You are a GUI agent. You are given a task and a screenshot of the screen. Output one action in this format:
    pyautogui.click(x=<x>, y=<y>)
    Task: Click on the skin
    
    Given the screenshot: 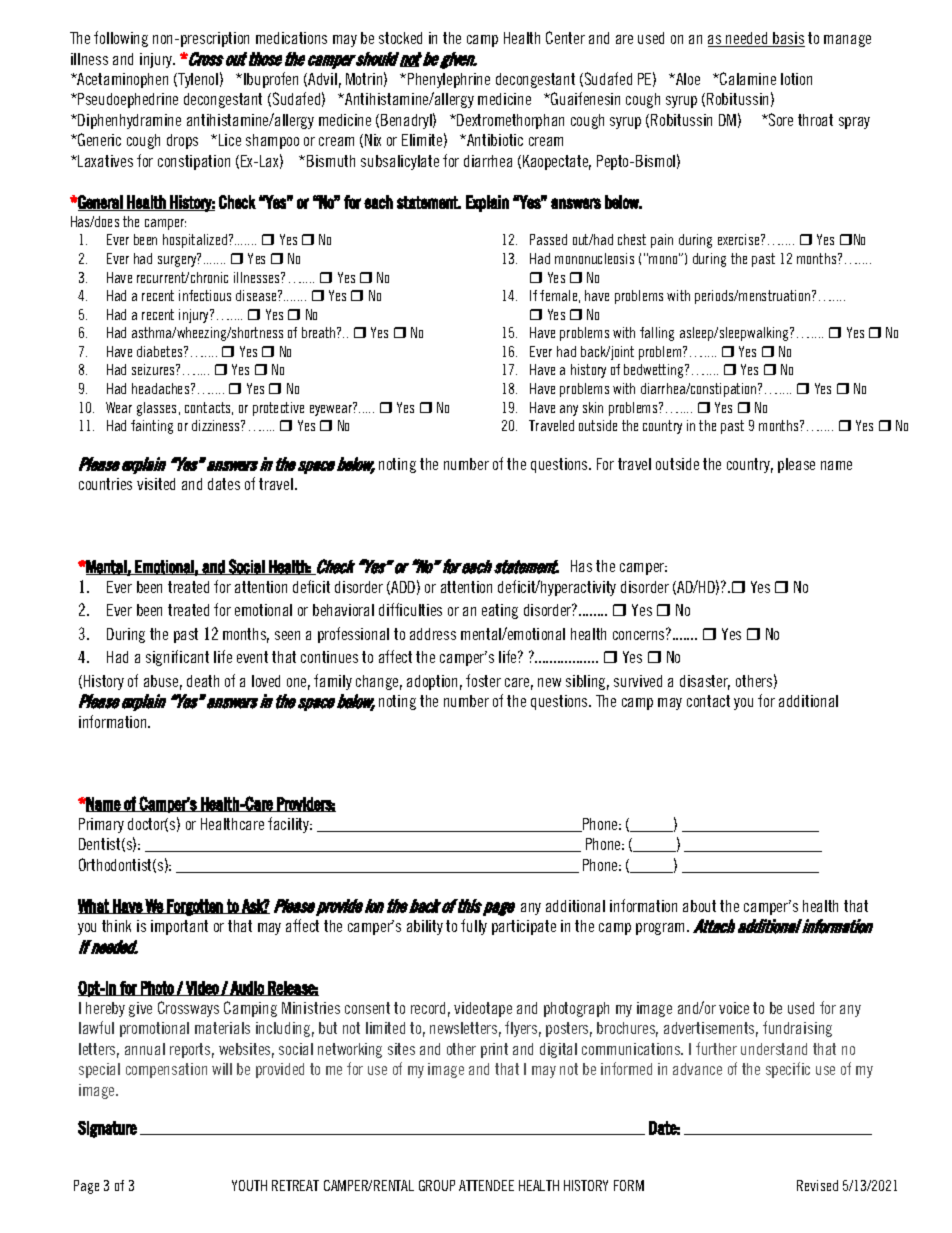 What is the action you would take?
    pyautogui.click(x=593, y=407)
